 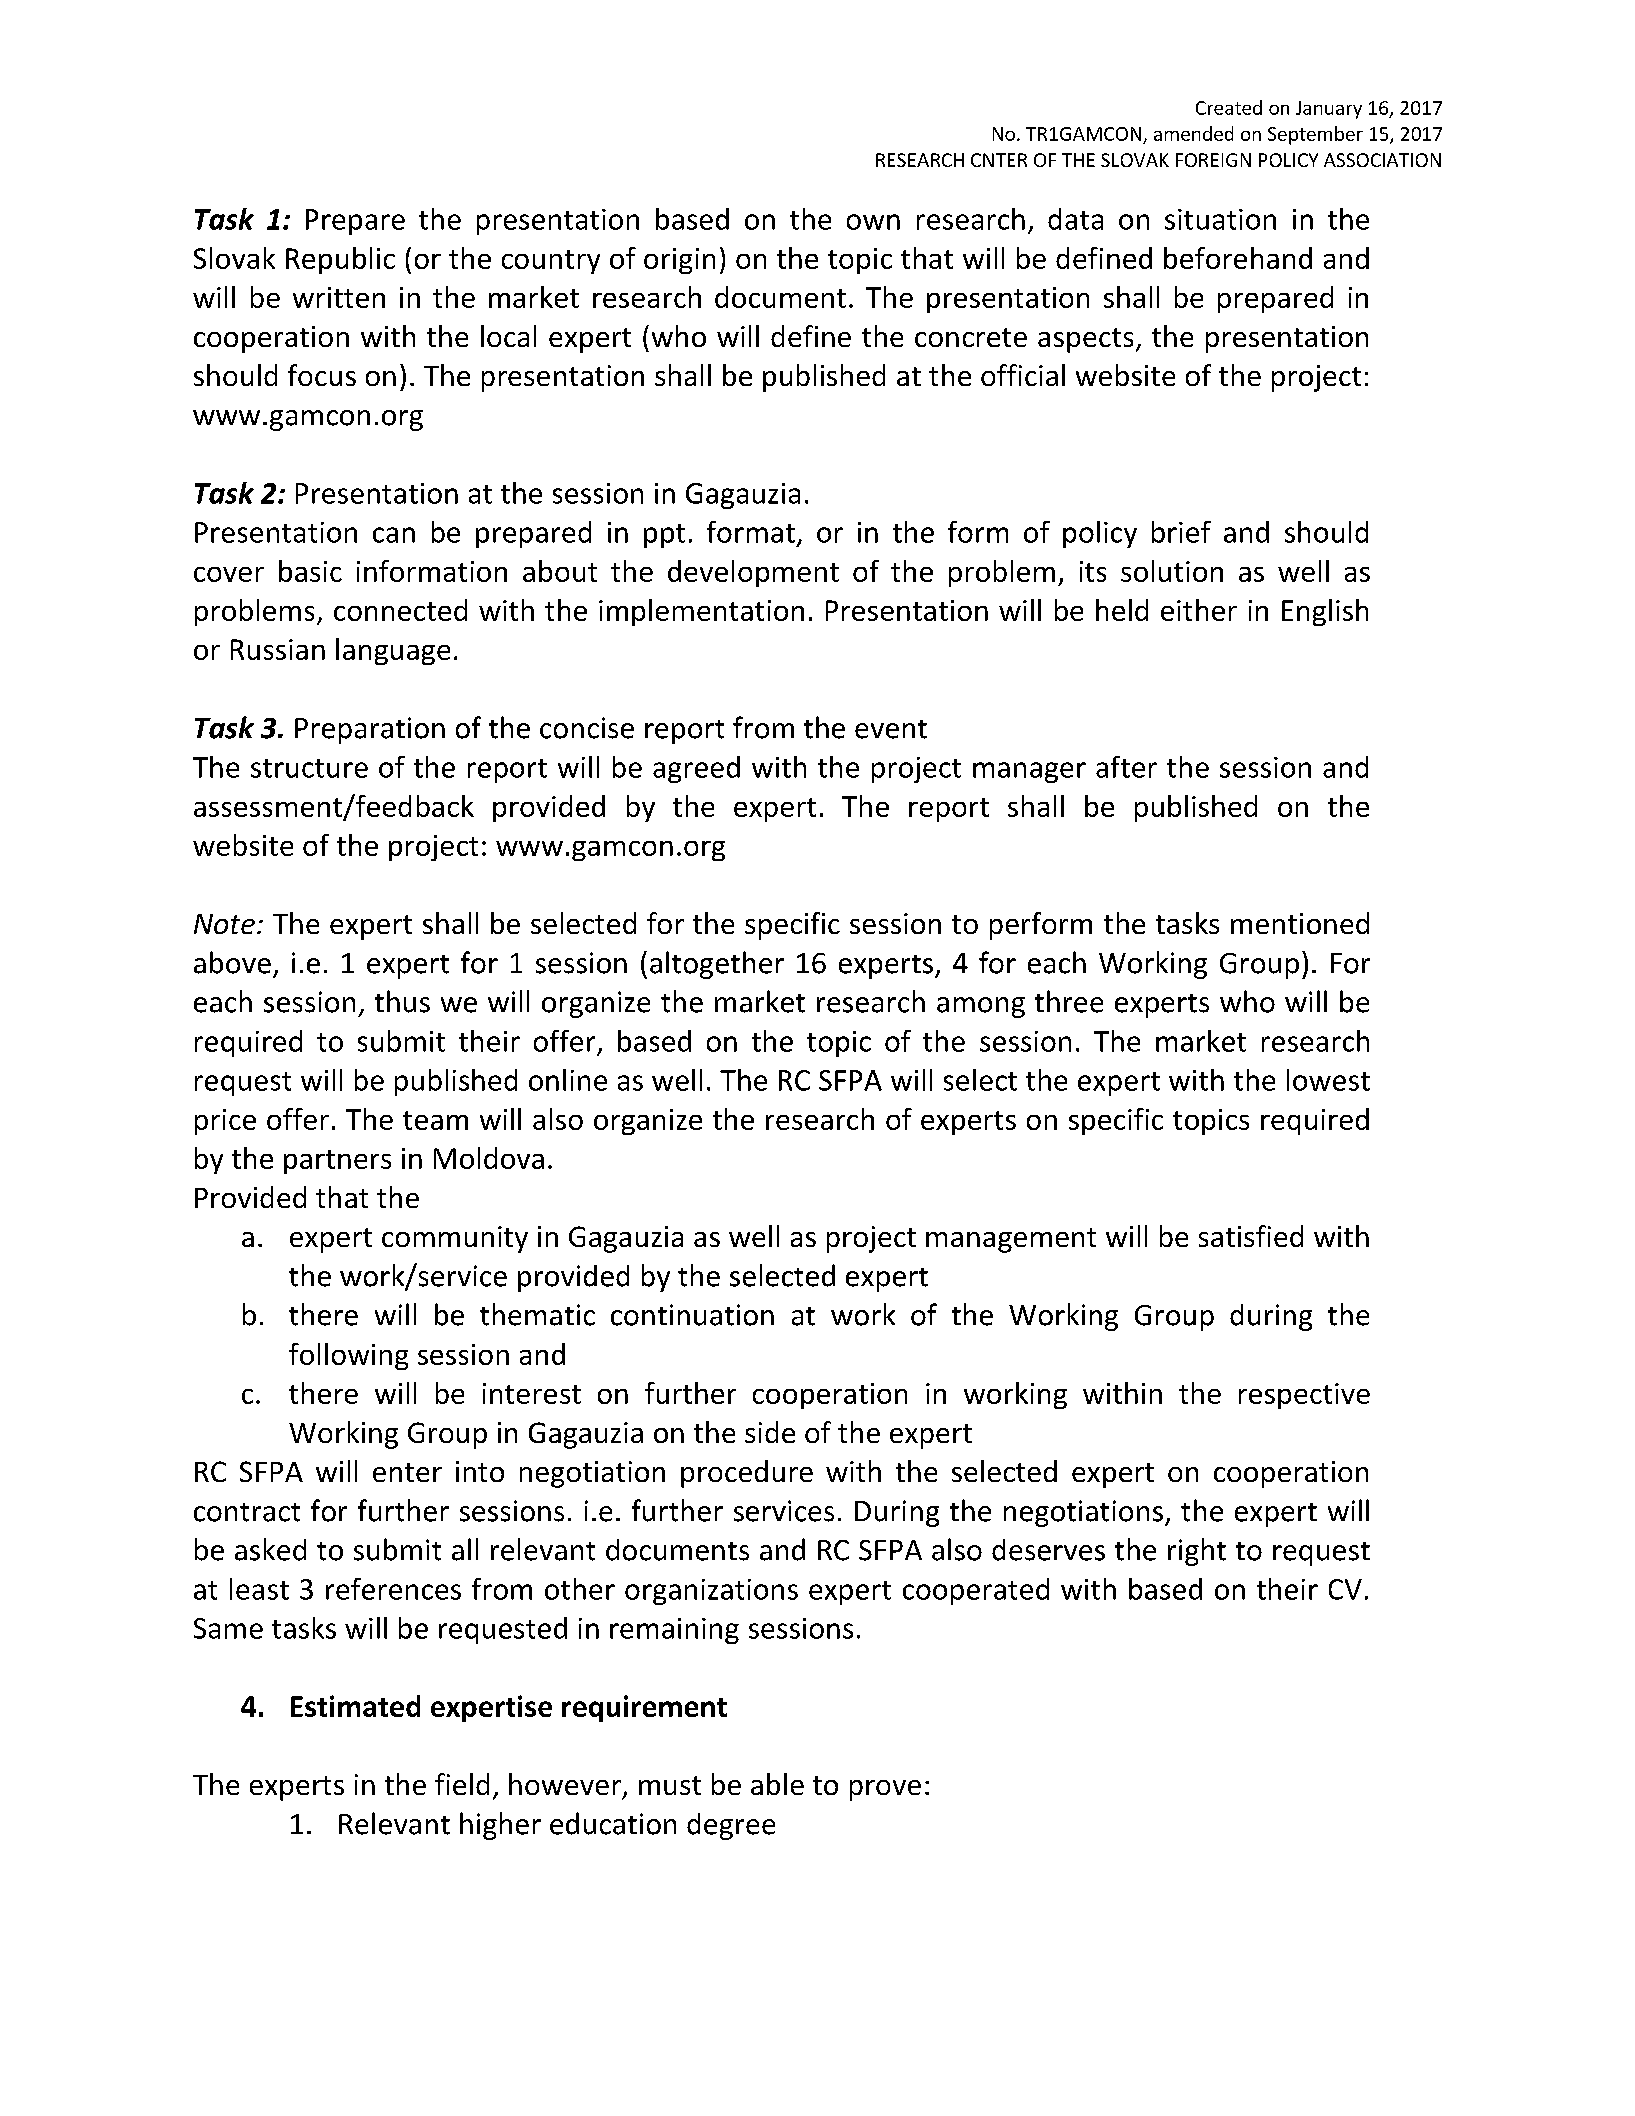 I want to click on thus, so click(x=402, y=1001).
